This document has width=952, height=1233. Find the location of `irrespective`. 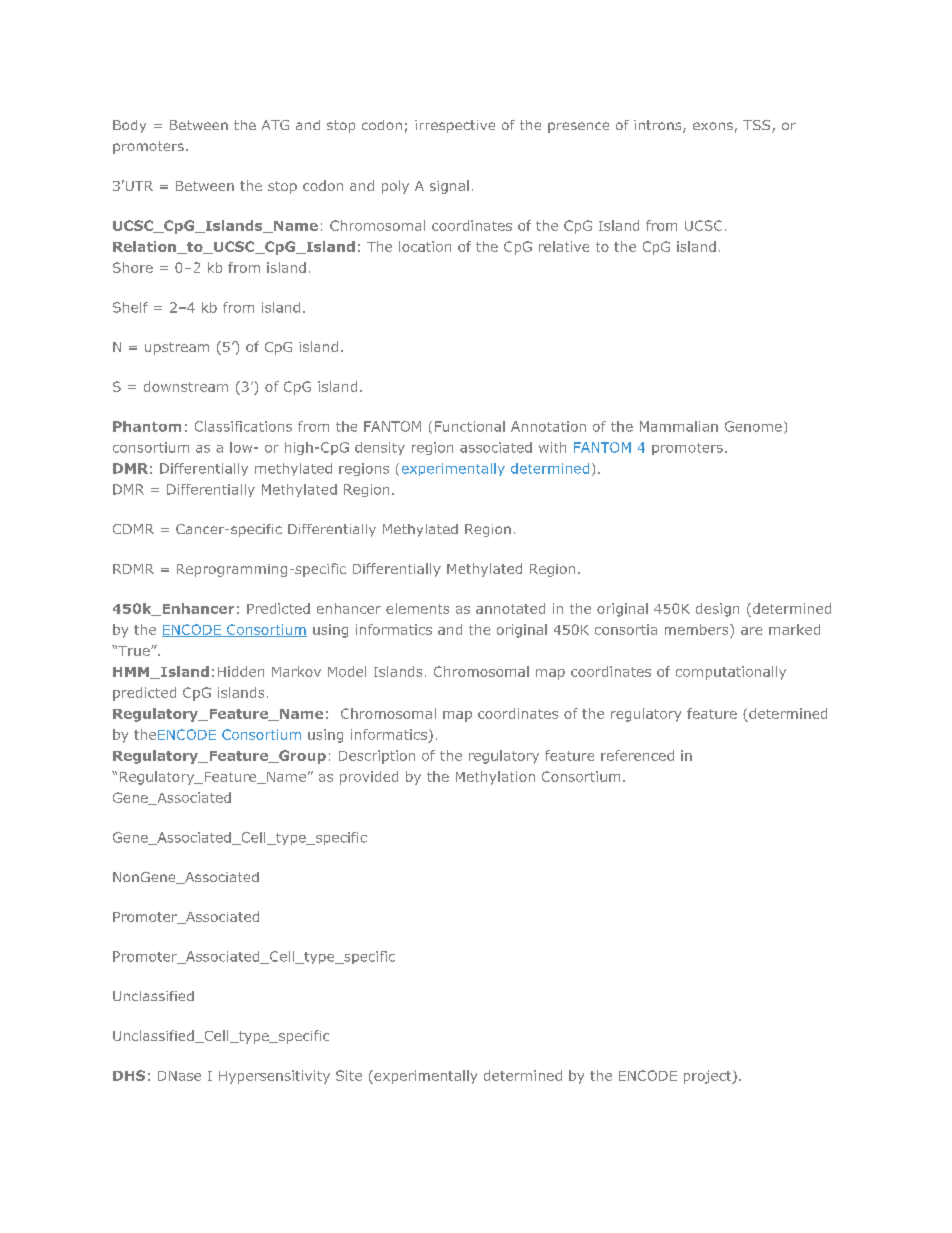

irrespective is located at coordinates (455, 126).
